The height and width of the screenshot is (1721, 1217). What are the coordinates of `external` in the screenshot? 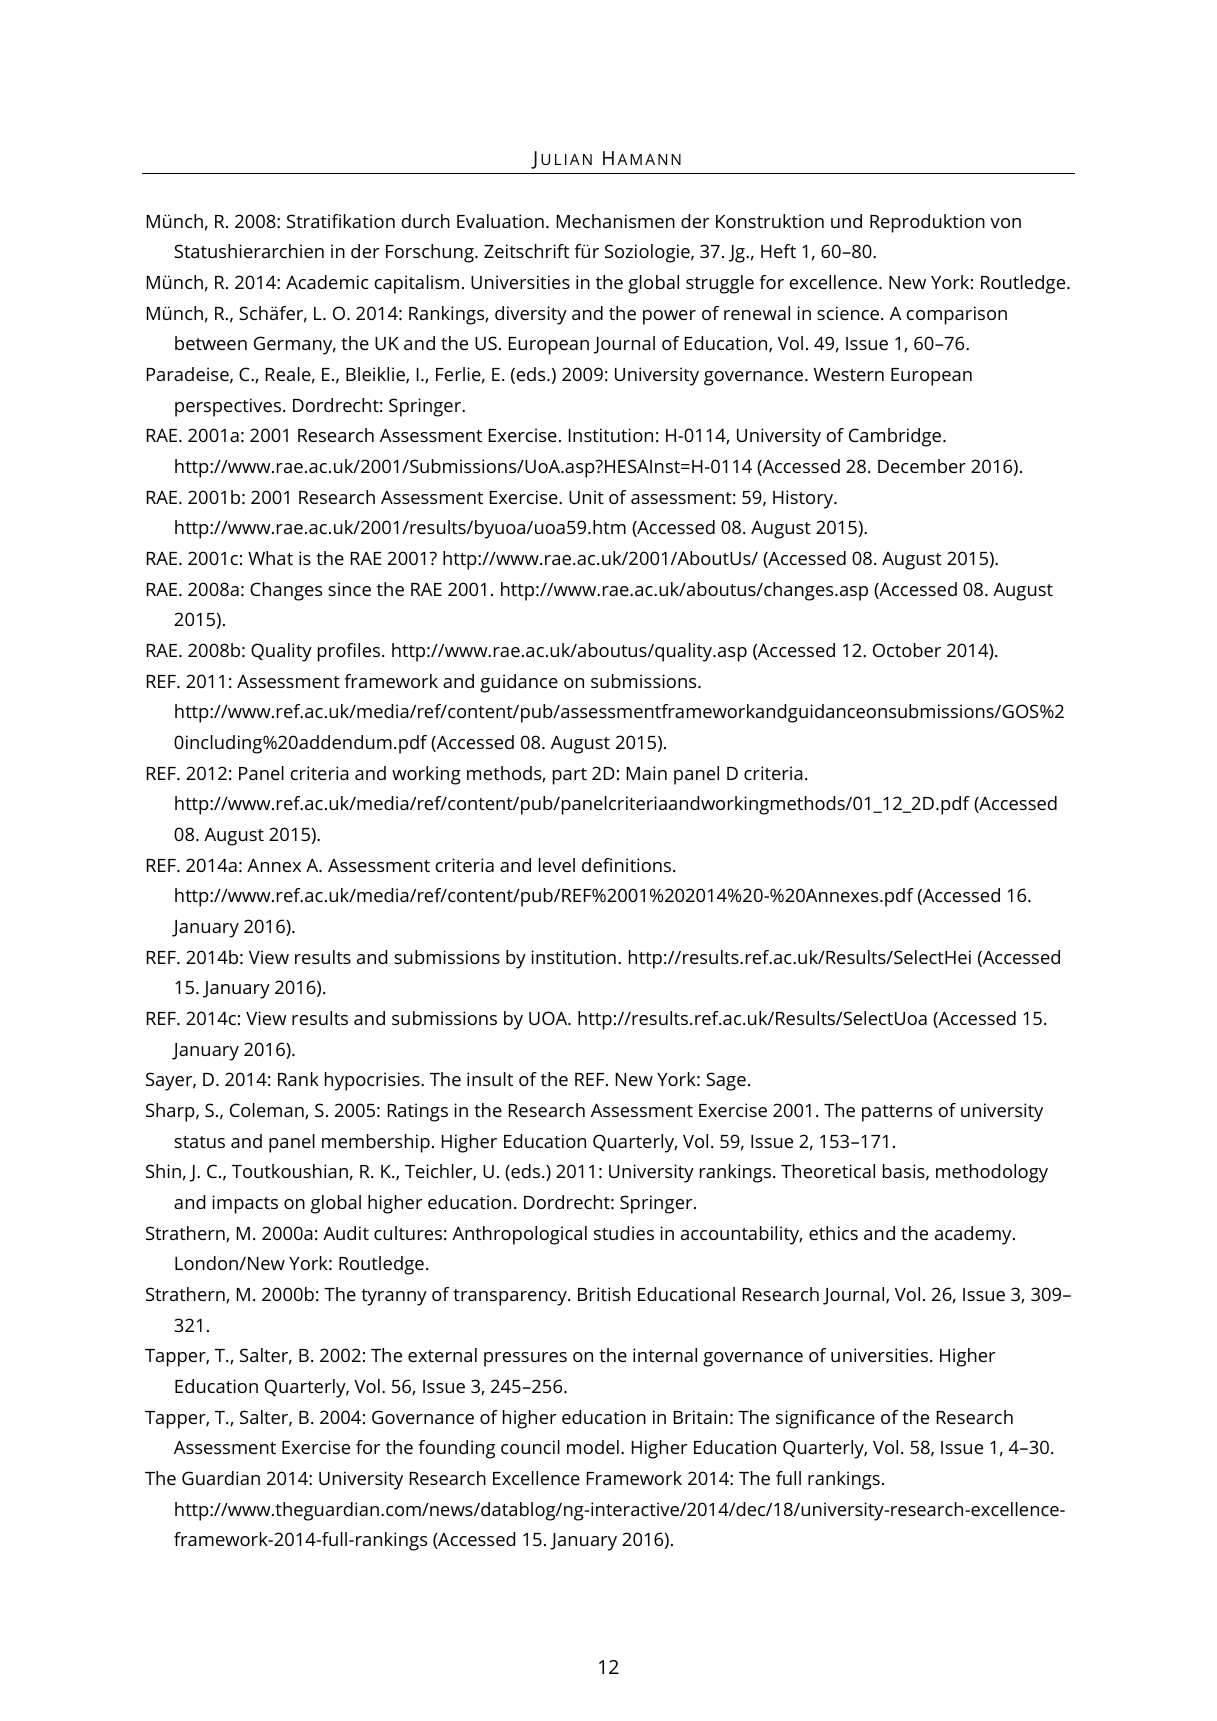 It's located at (442, 1355).
